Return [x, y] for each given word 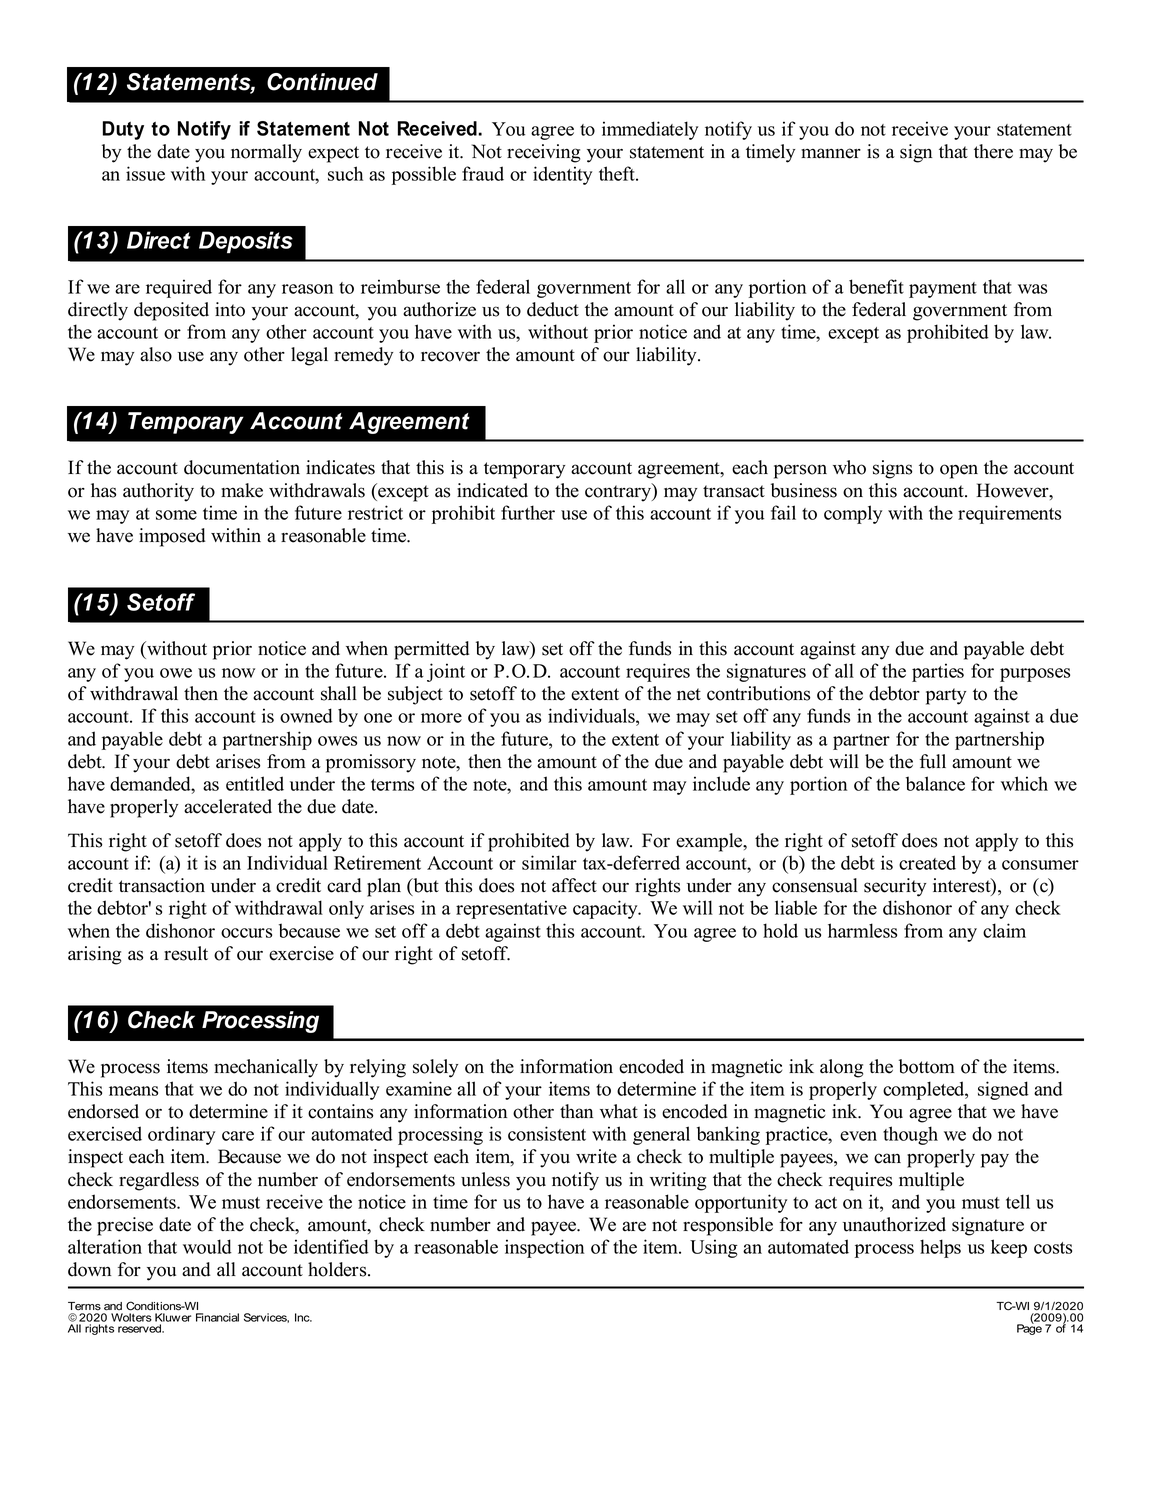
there [993, 151]
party [946, 696]
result [186, 953]
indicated [492, 490]
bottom [927, 1066]
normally [266, 153]
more [441, 718]
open [959, 471]
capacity [606, 909]
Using [714, 1248]
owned [306, 715]
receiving [543, 153]
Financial [217, 1317]
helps [940, 1248]
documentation [242, 467]
